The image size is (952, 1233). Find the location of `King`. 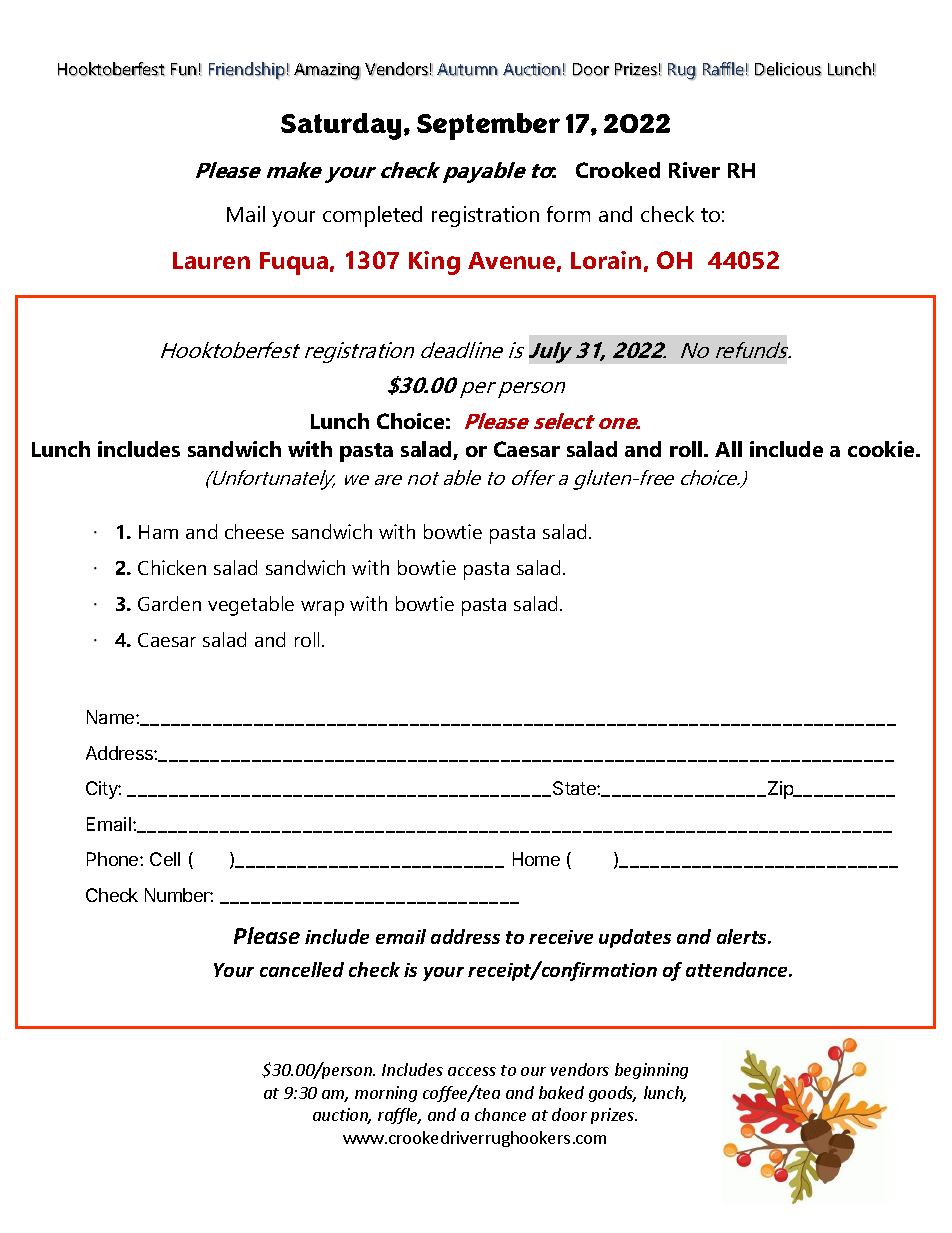

King is located at coordinates (434, 263).
